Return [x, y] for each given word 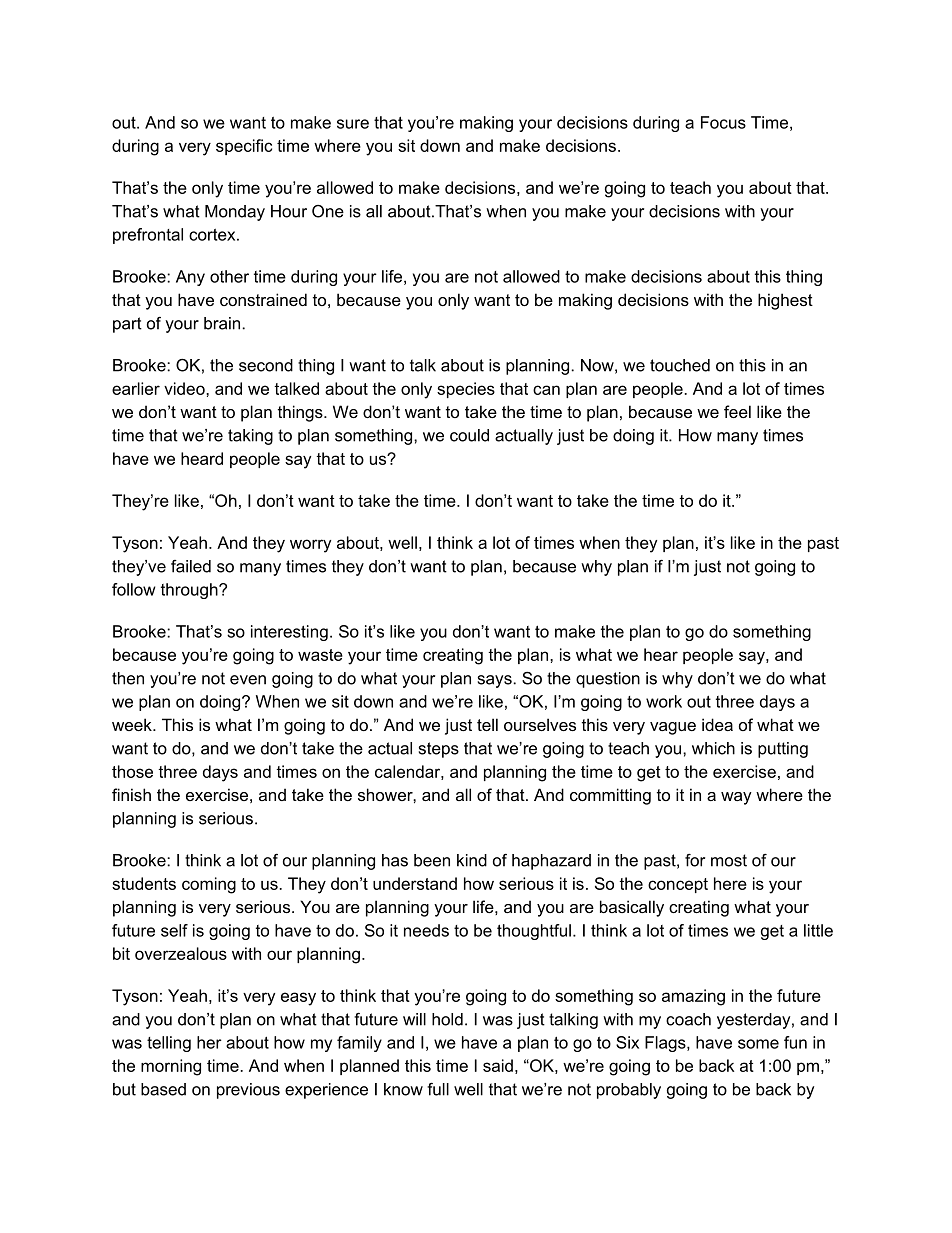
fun [795, 1042]
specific [244, 147]
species [466, 390]
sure [353, 124]
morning [171, 1067]
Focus [723, 122]
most [729, 860]
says [496, 681]
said [498, 1065]
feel [737, 411]
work [664, 701]
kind [472, 860]
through [190, 591]
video [185, 388]
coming [209, 885]
